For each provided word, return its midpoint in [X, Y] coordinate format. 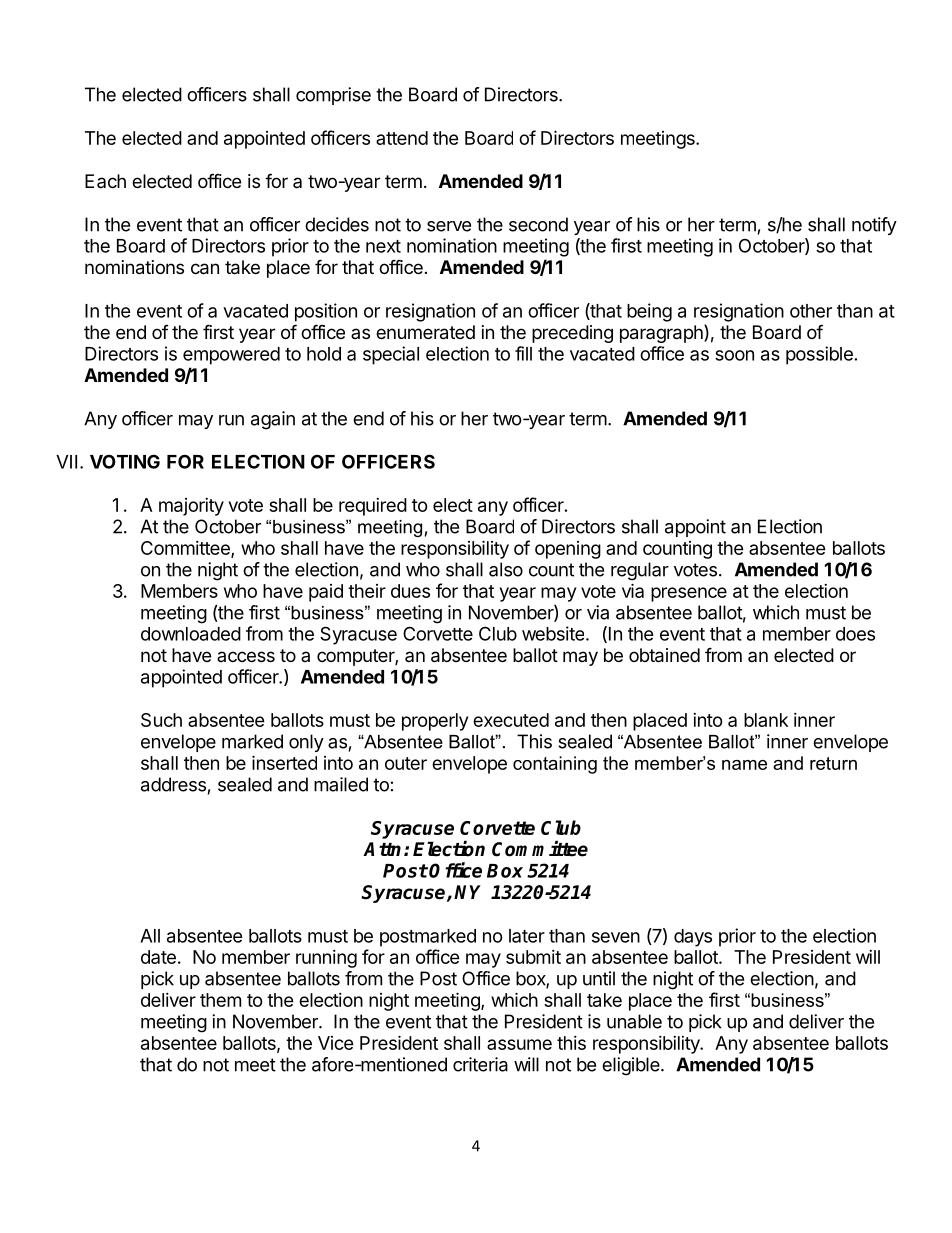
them [220, 1000]
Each [105, 181]
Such [161, 720]
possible [819, 355]
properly [435, 722]
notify [874, 226]
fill [523, 353]
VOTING [125, 461]
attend [402, 138]
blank [766, 720]
